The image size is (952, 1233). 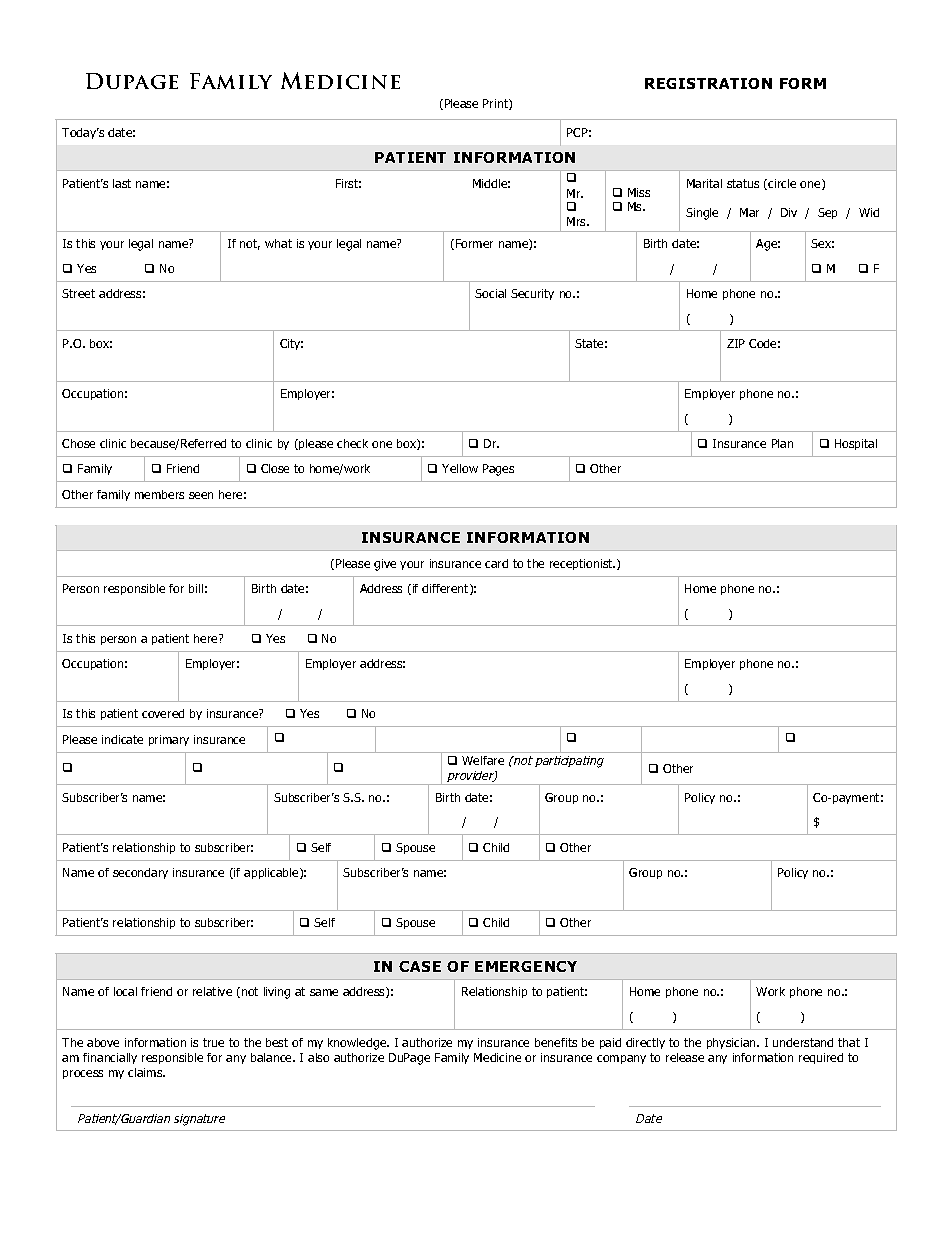 What do you see at coordinates (122, 183) in the document?
I see `last` at bounding box center [122, 183].
